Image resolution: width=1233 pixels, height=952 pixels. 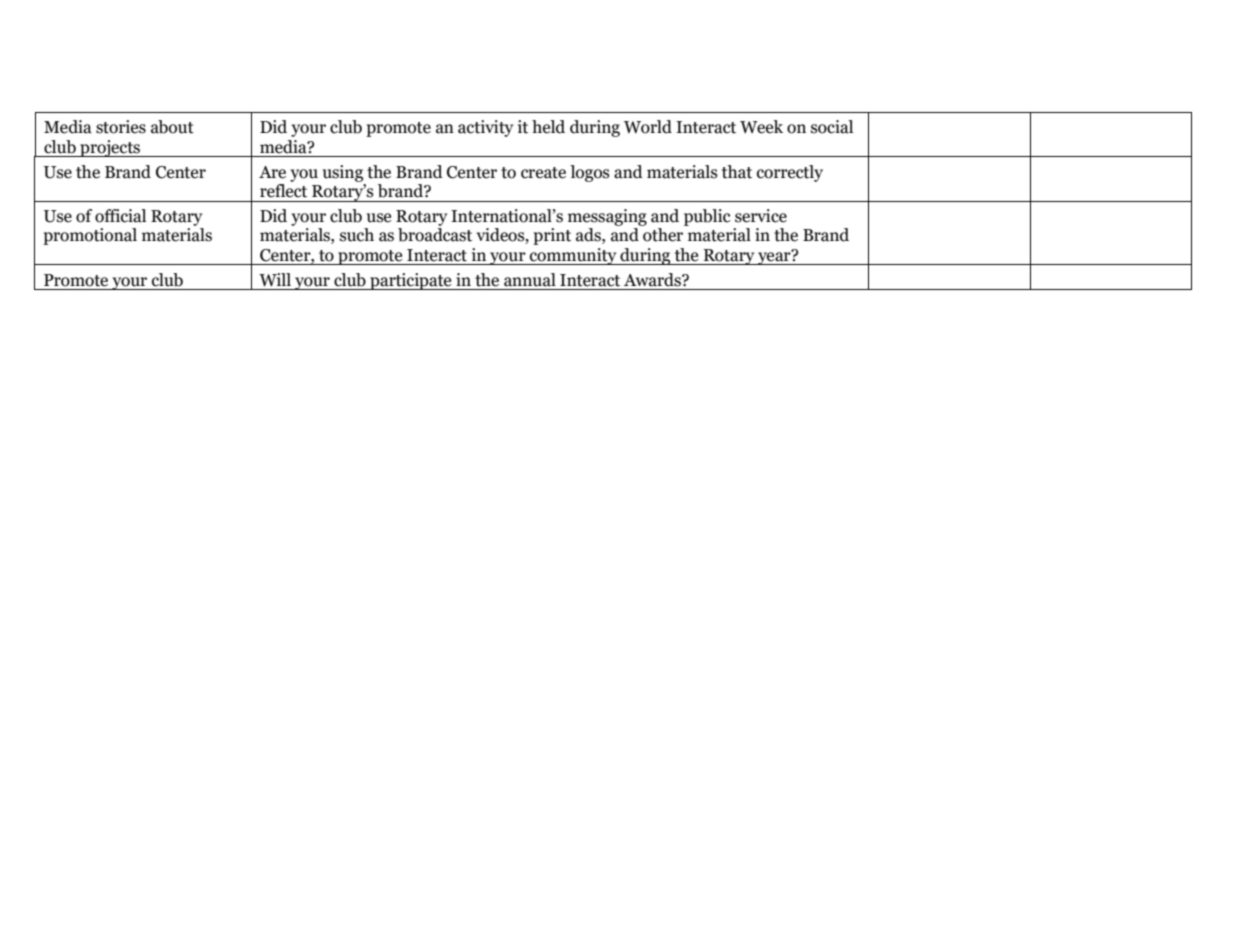 I want to click on messaging, so click(x=607, y=217).
